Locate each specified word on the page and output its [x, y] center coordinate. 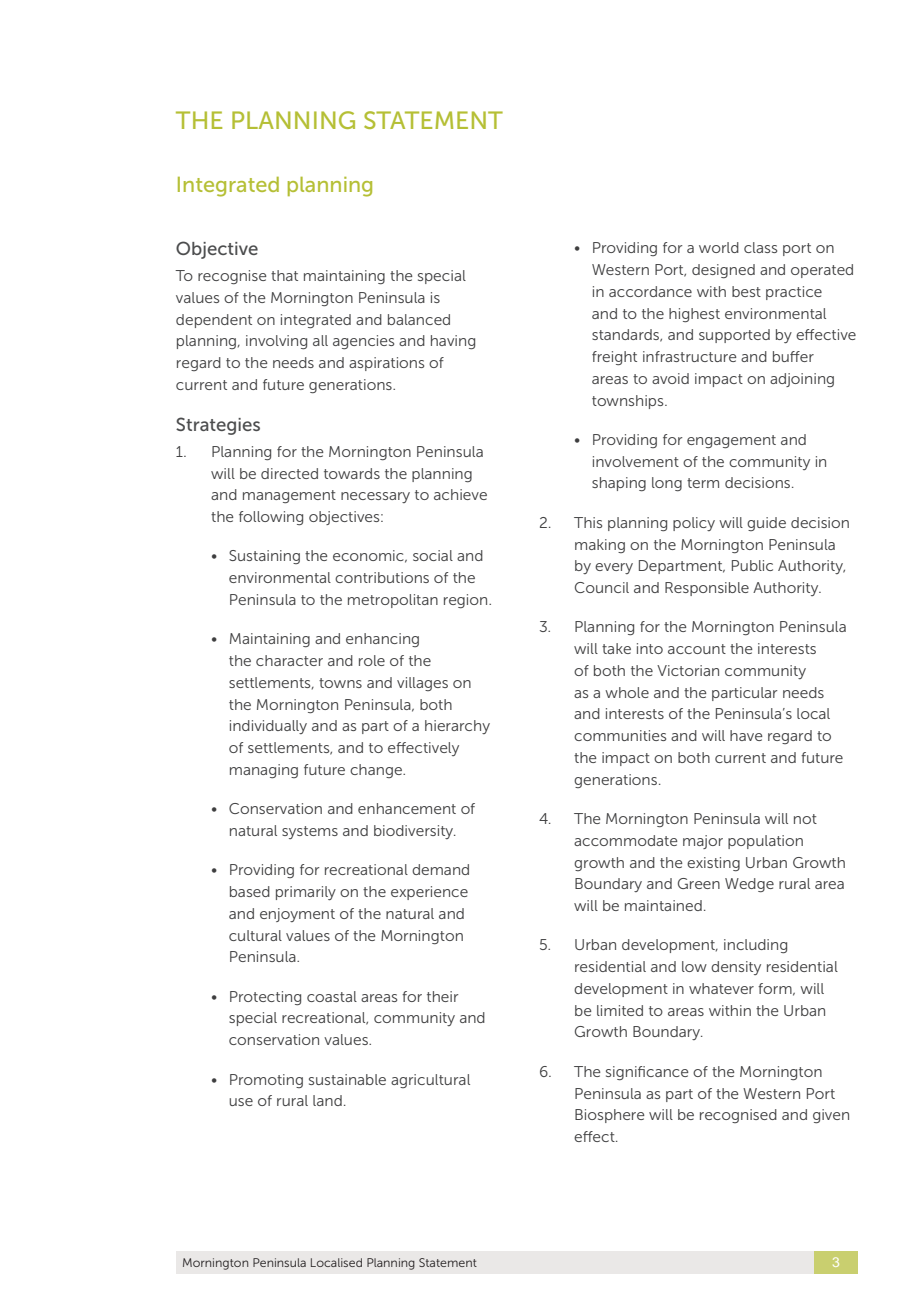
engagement [731, 441]
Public [752, 565]
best [746, 291]
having [453, 342]
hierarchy [457, 727]
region [467, 601]
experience [429, 893]
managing [264, 771]
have [746, 735]
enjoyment [297, 915]
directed [289, 473]
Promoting [266, 1081]
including [755, 946]
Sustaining [264, 557]
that [284, 275]
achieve [460, 494]
